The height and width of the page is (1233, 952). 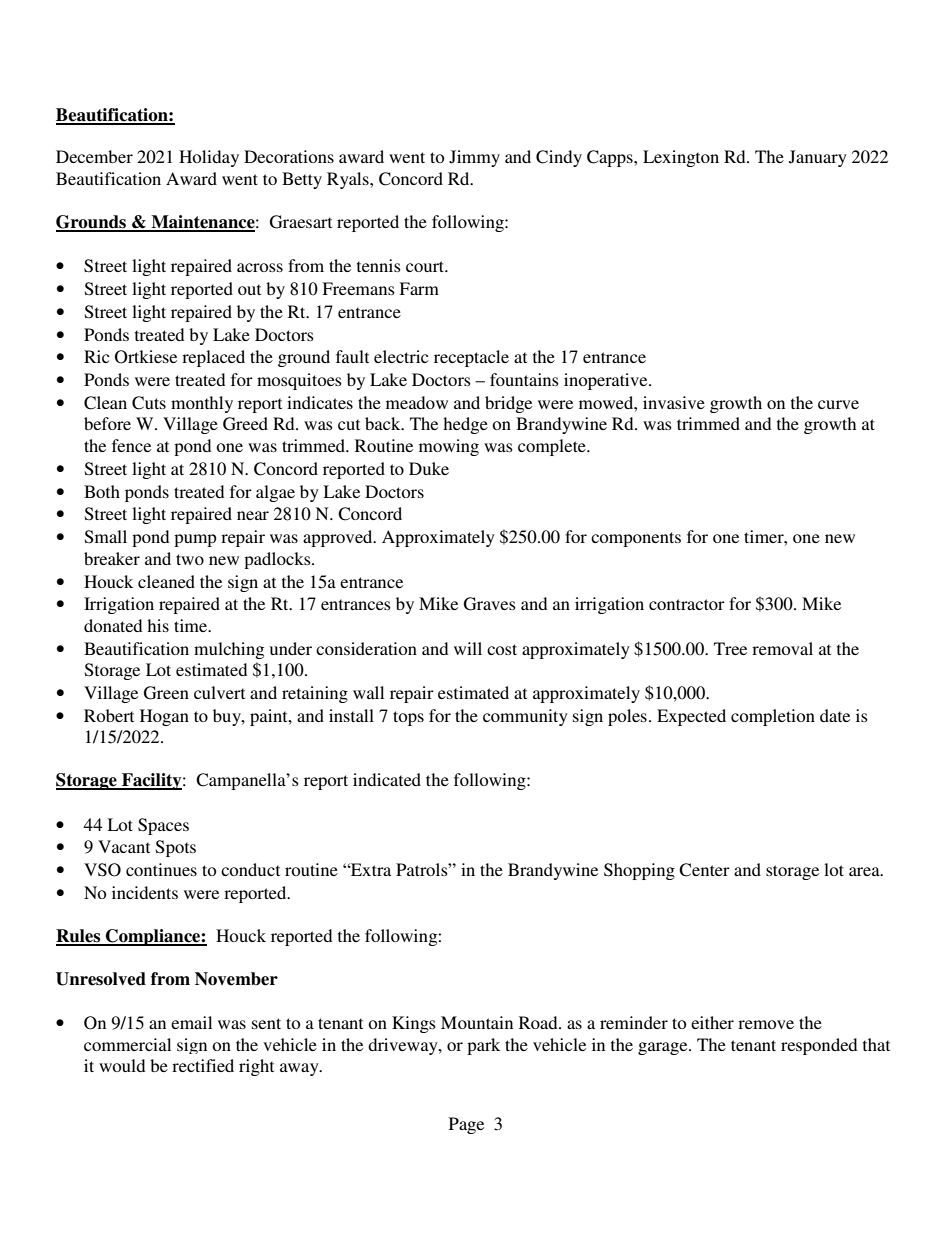 I want to click on monthly, so click(x=202, y=404).
